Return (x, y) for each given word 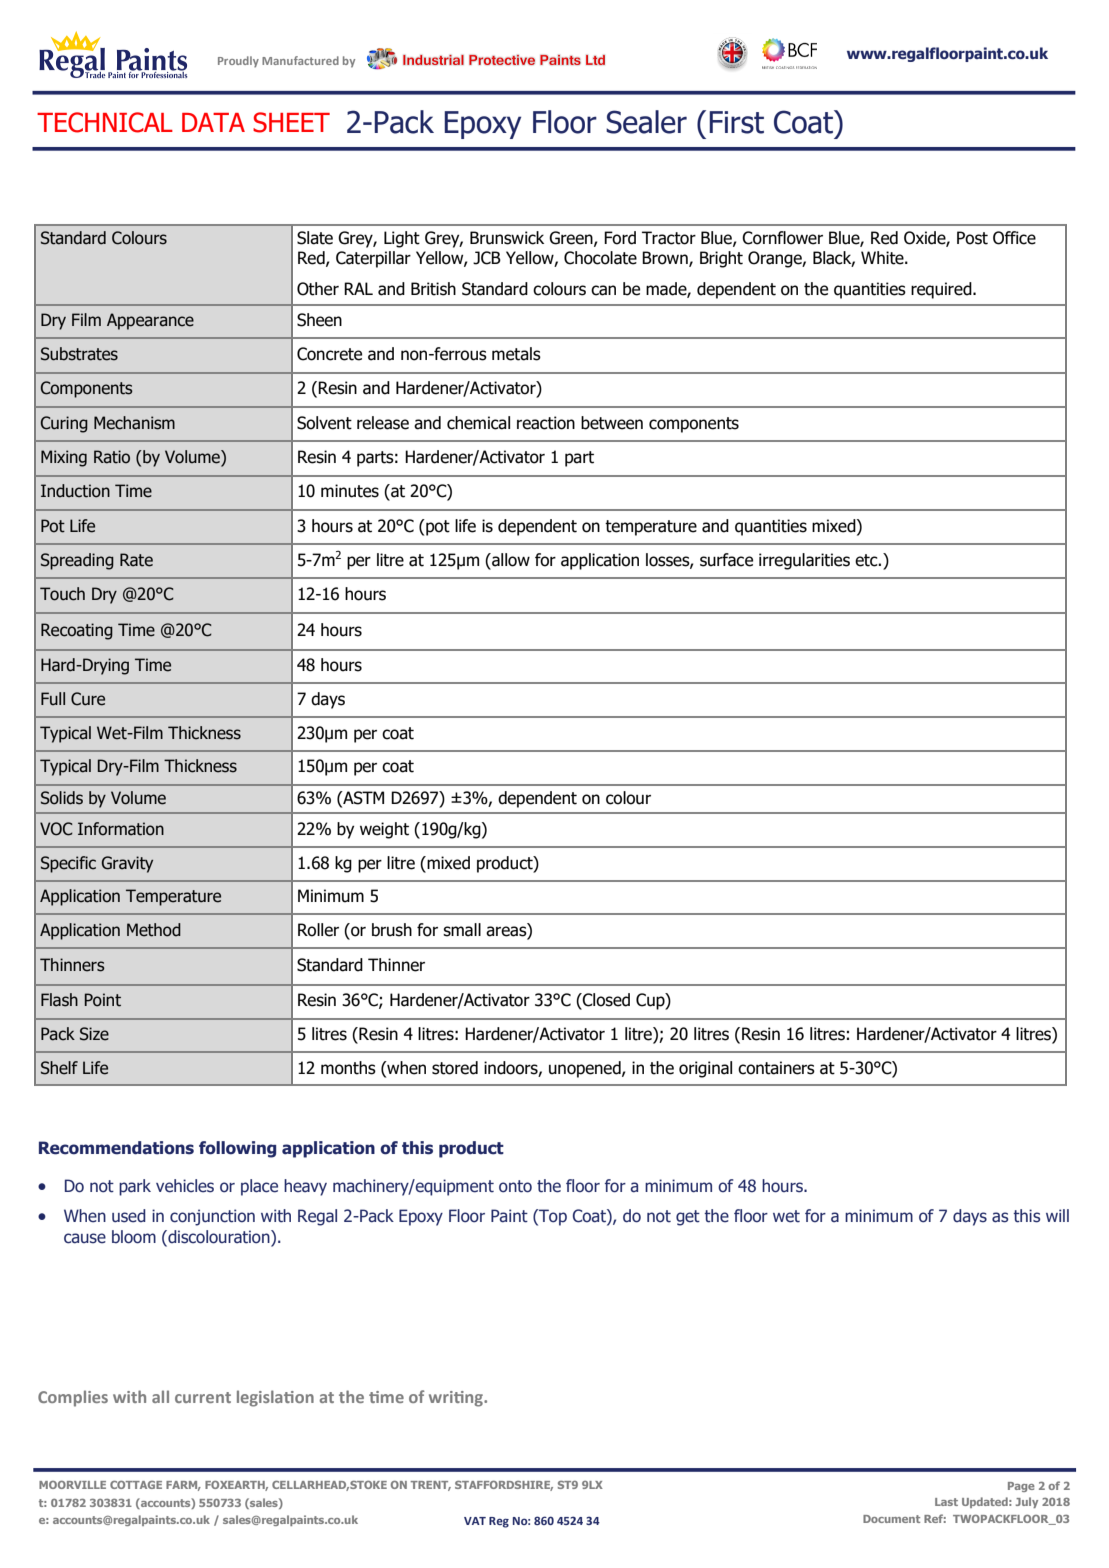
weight (384, 830)
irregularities (804, 561)
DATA (213, 122)
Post (972, 238)
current (203, 1397)
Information (121, 829)
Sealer (646, 122)
